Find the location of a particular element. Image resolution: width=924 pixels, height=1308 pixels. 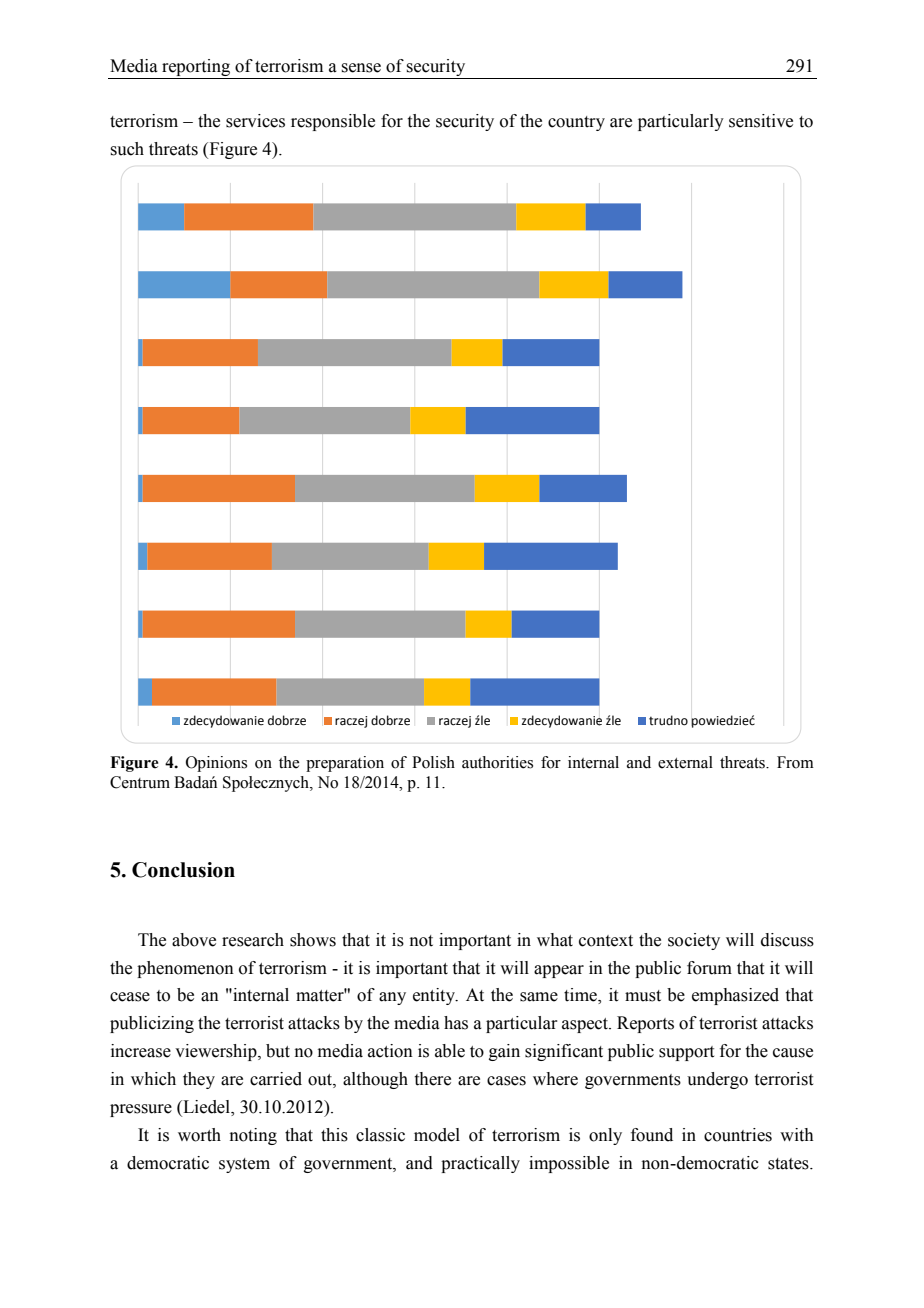

Polish is located at coordinates (433, 762).
